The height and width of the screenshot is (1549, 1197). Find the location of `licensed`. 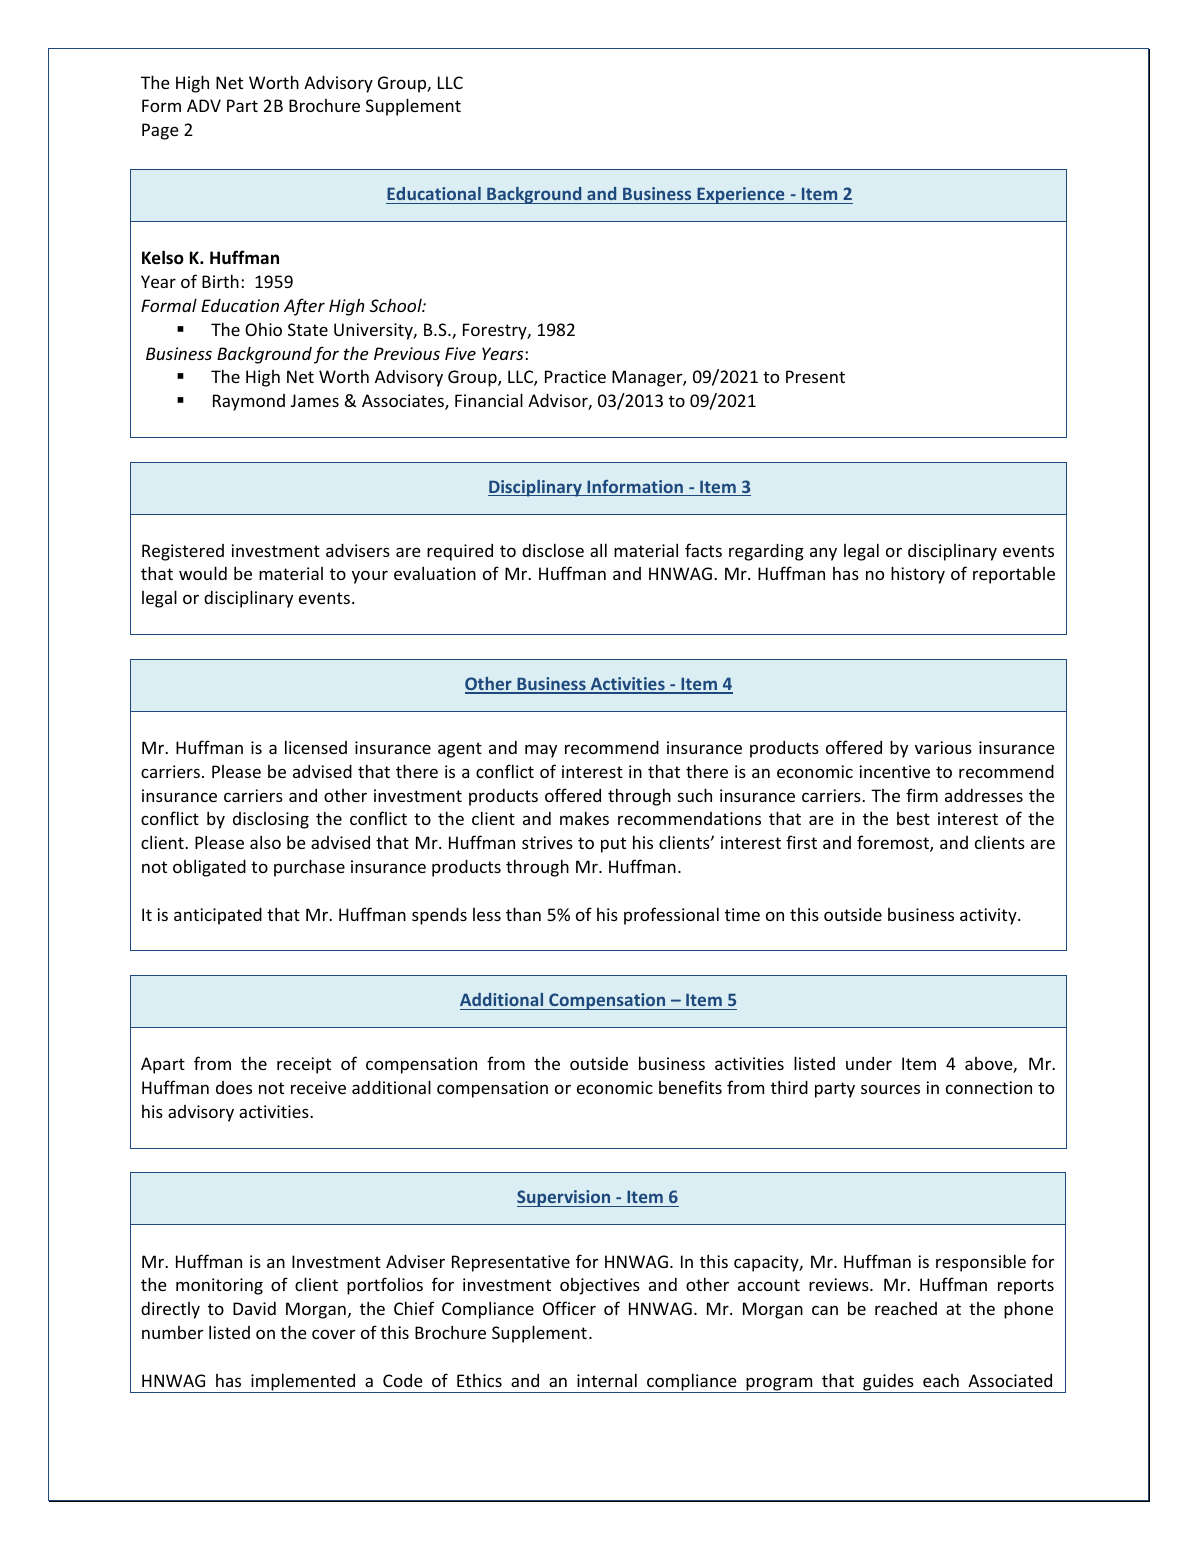

licensed is located at coordinates (316, 747).
